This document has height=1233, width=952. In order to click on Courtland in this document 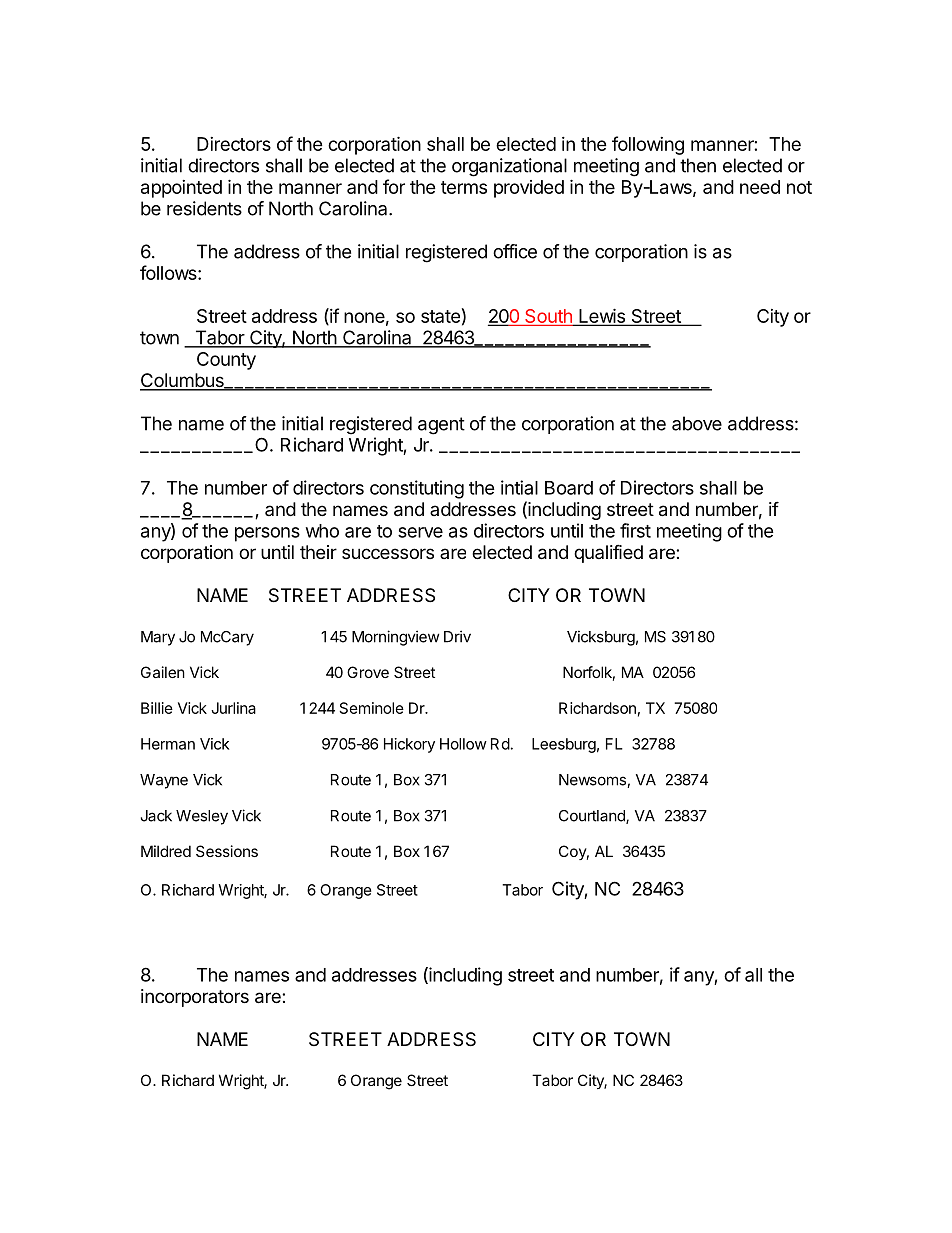, I will do `click(593, 817)`.
